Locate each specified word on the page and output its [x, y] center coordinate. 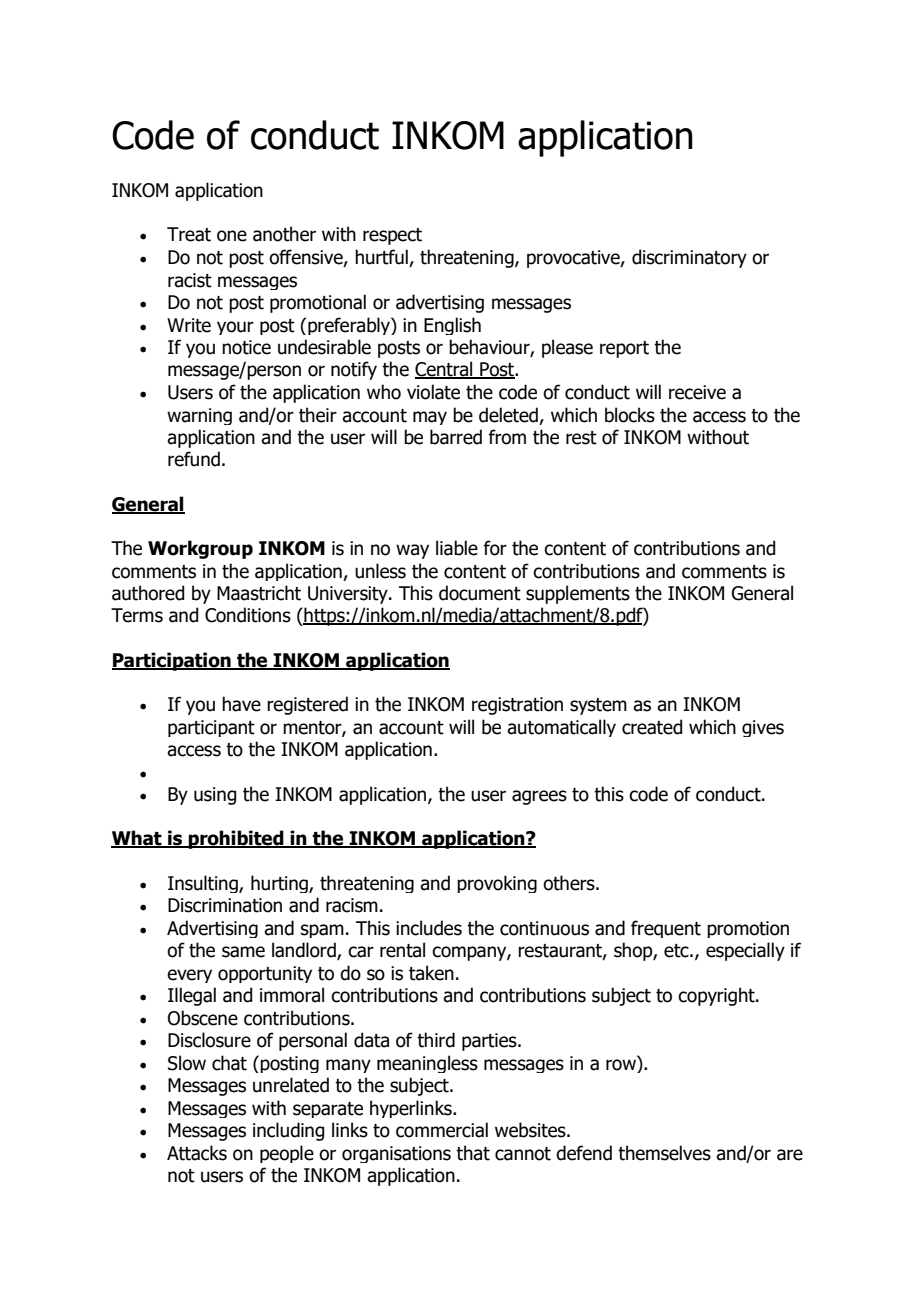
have [241, 704]
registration [517, 706]
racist [190, 280]
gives [763, 728]
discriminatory [689, 258]
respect [392, 236]
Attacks [197, 1153]
